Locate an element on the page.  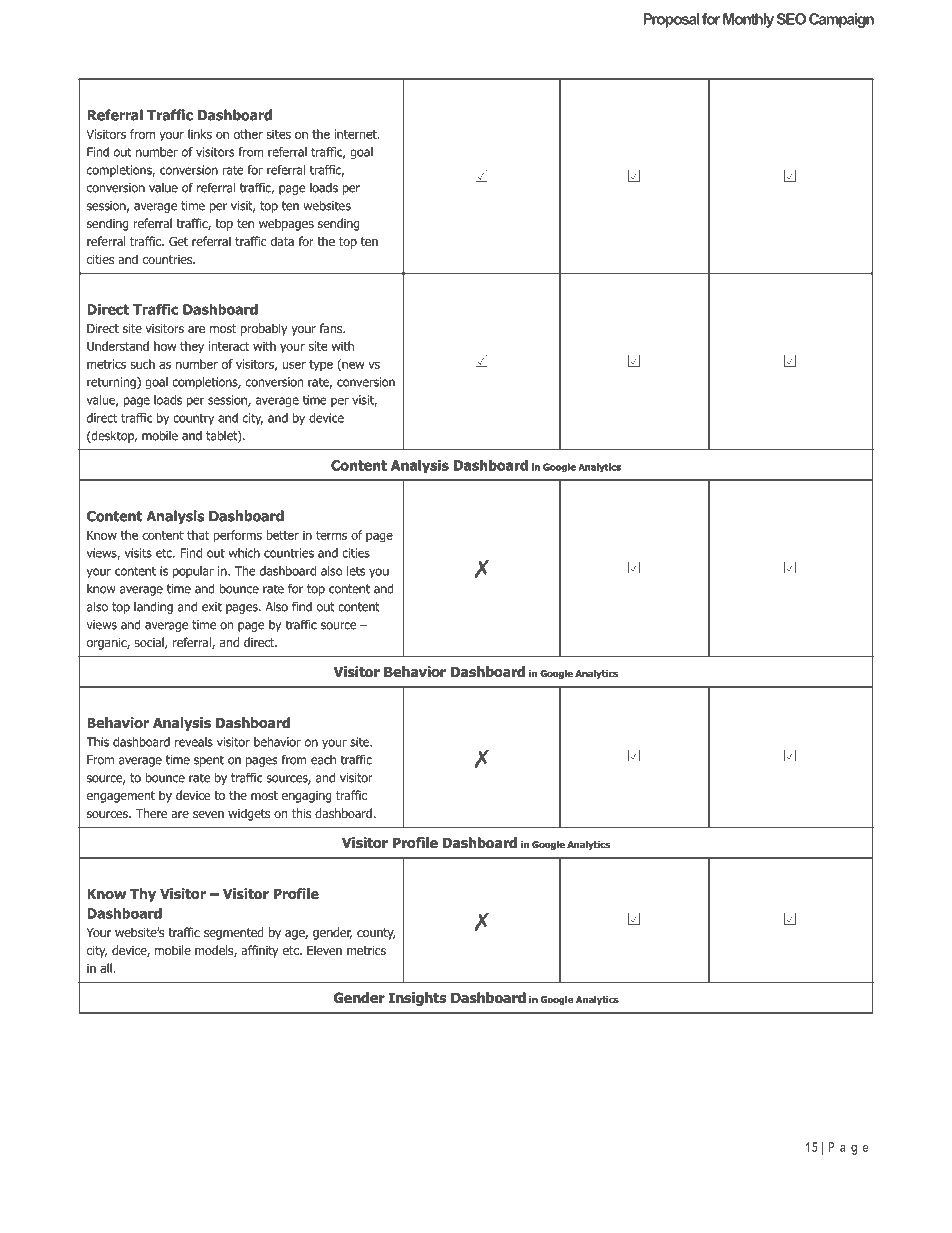
segmented is located at coordinates (234, 933).
